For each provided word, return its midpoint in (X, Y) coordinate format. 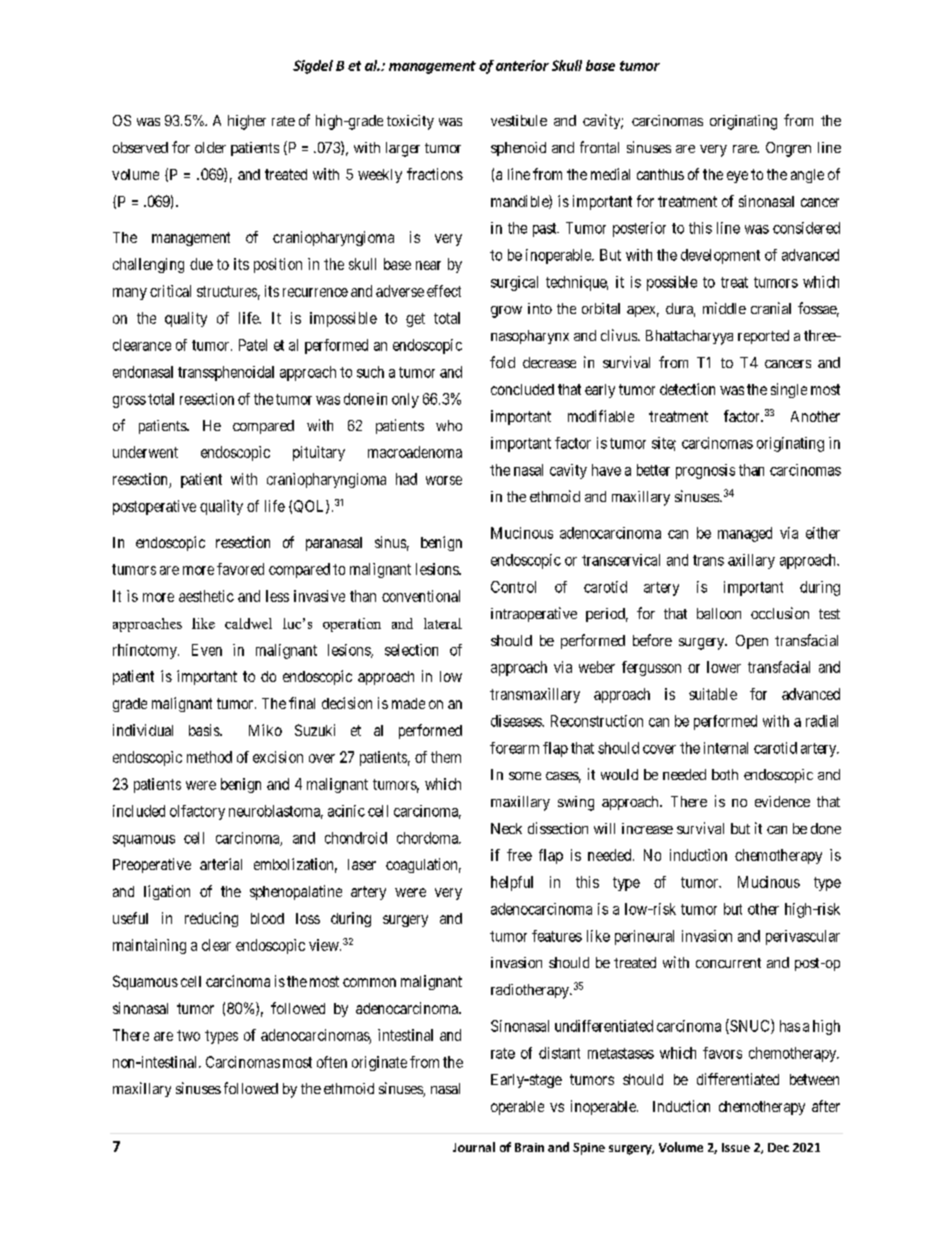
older (210, 147)
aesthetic (206, 596)
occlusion (780, 613)
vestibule (519, 120)
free (519, 855)
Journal (474, 1147)
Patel (253, 345)
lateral (443, 623)
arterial (221, 864)
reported (763, 337)
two (188, 1035)
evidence (782, 801)
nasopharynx (530, 337)
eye (737, 177)
